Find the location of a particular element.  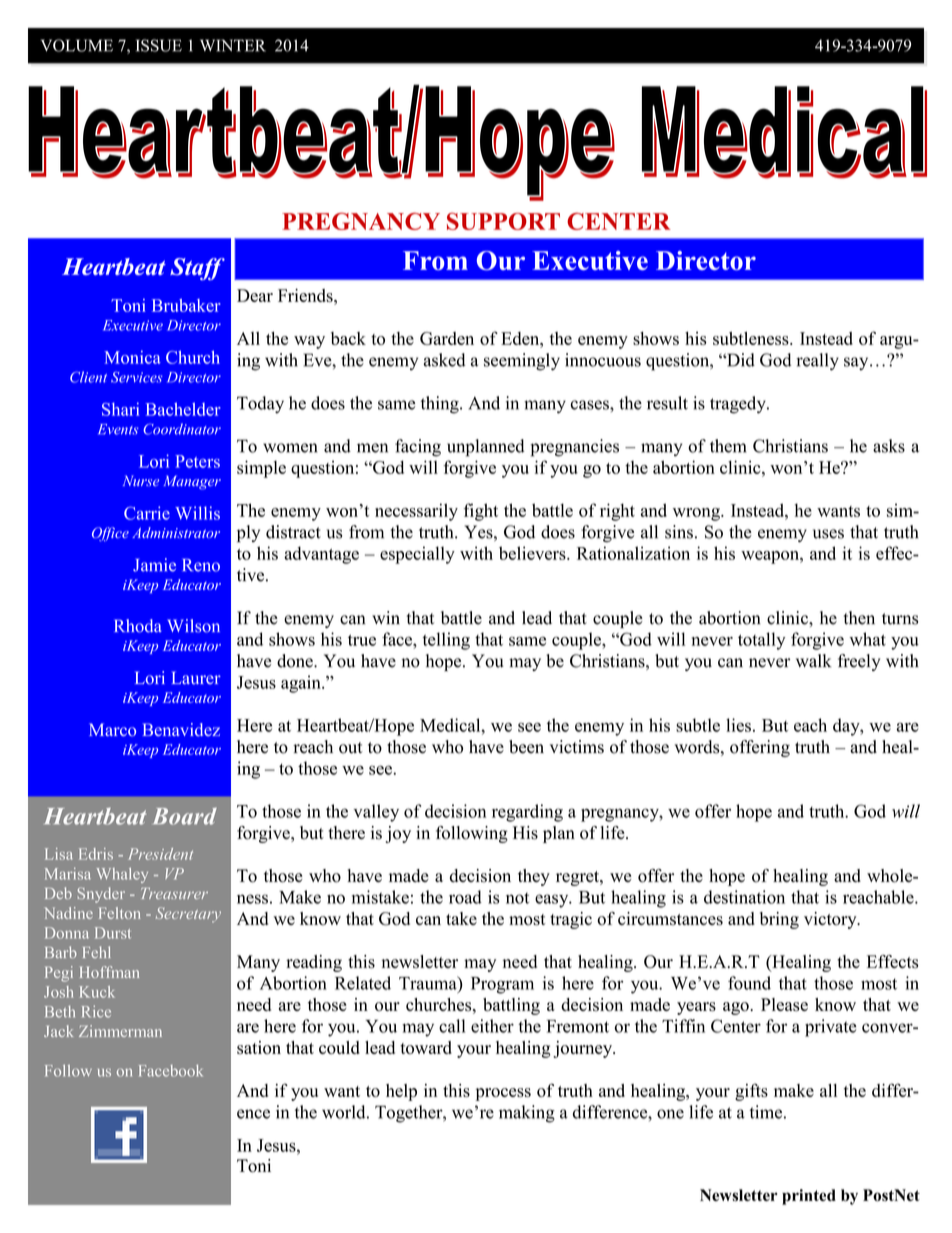

ISSUE is located at coordinates (159, 45).
